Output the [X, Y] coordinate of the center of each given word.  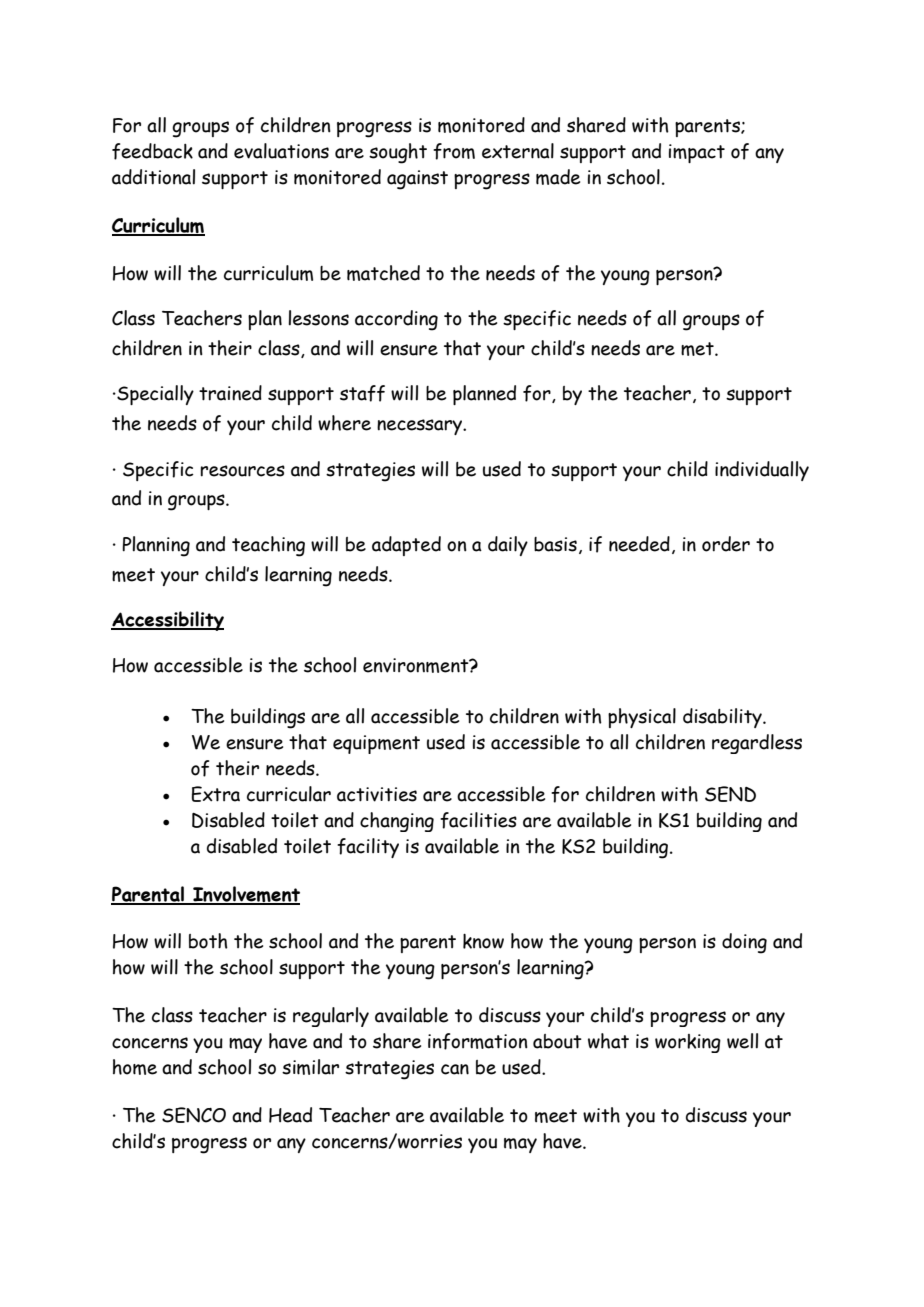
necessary [421, 427]
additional [153, 177]
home [135, 1067]
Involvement [245, 895]
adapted [406, 546]
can [455, 1069]
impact [697, 153]
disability [723, 718]
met [698, 349]
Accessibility [167, 621]
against [417, 180]
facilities [478, 820]
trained [230, 393]
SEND [730, 794]
